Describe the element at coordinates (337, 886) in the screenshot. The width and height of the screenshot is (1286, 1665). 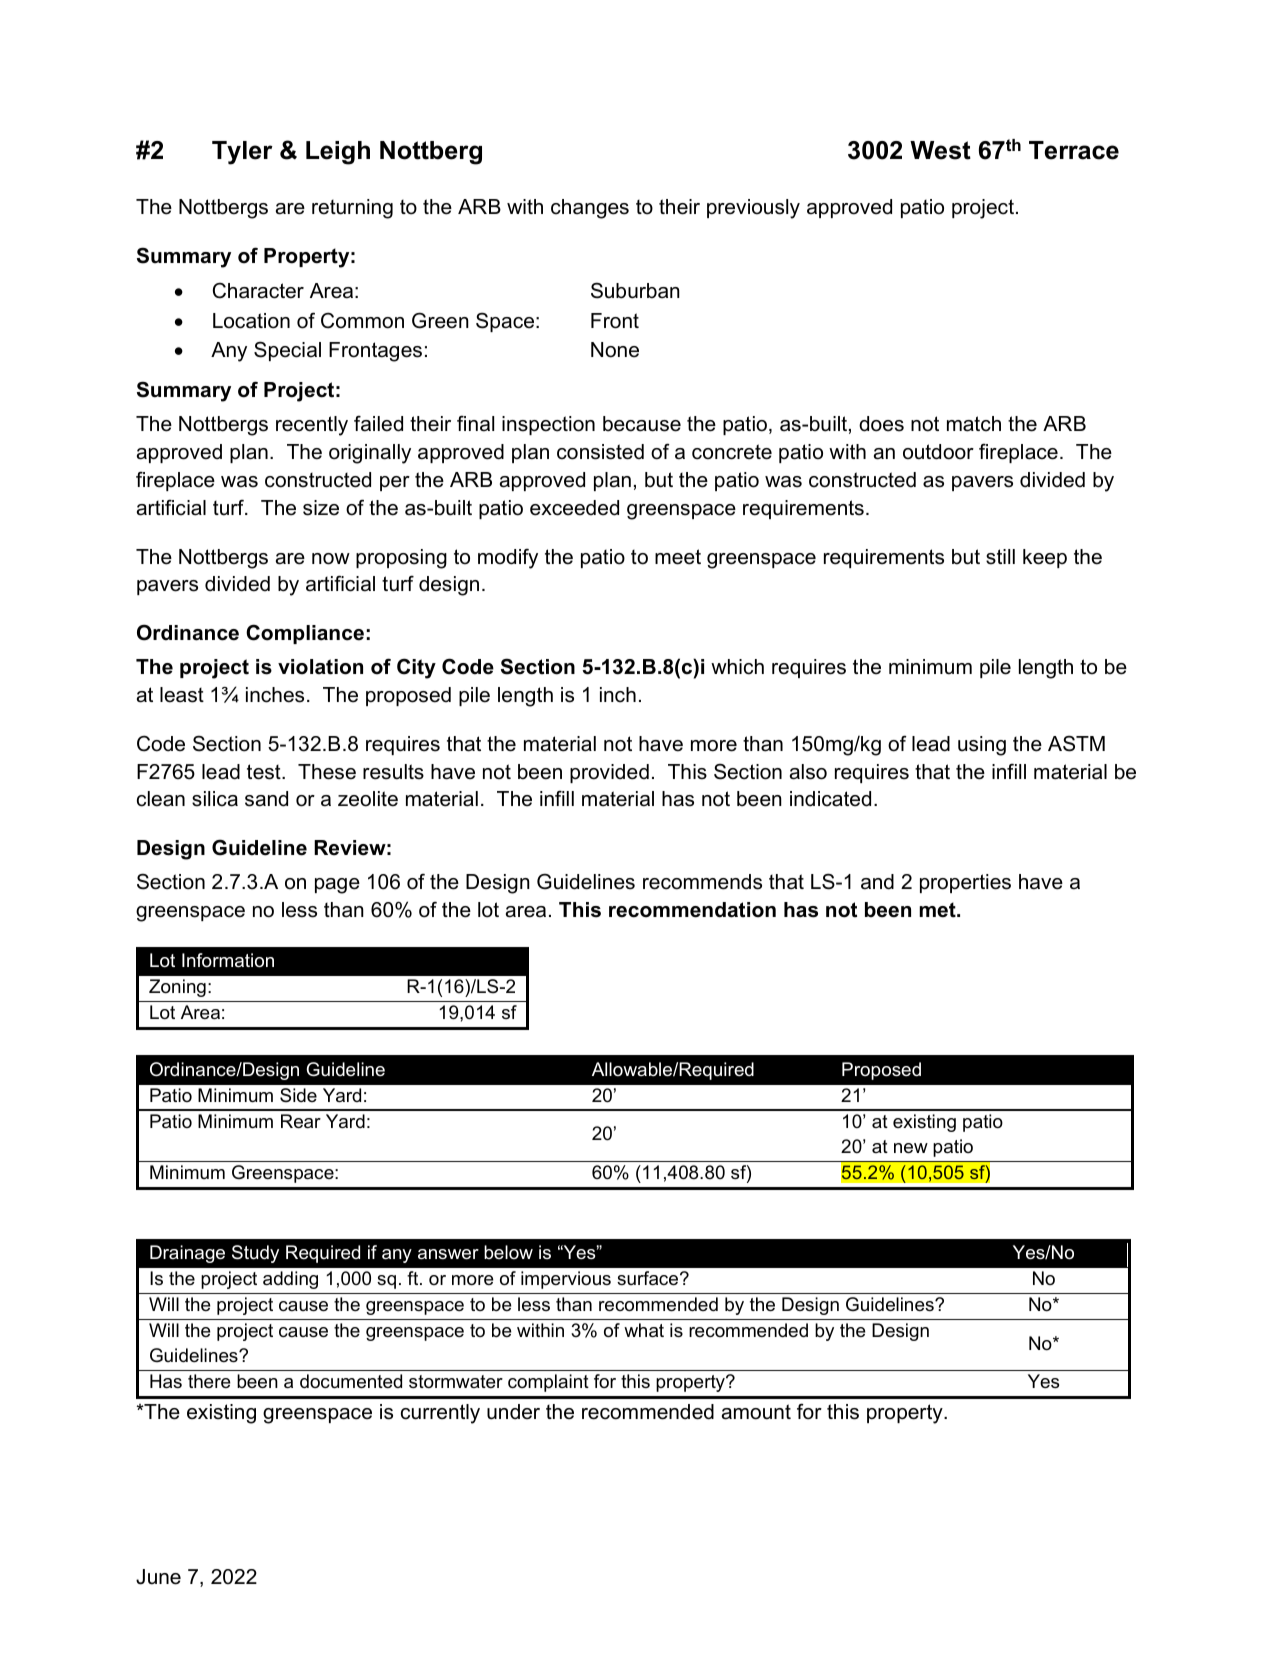
I see `page` at that location.
